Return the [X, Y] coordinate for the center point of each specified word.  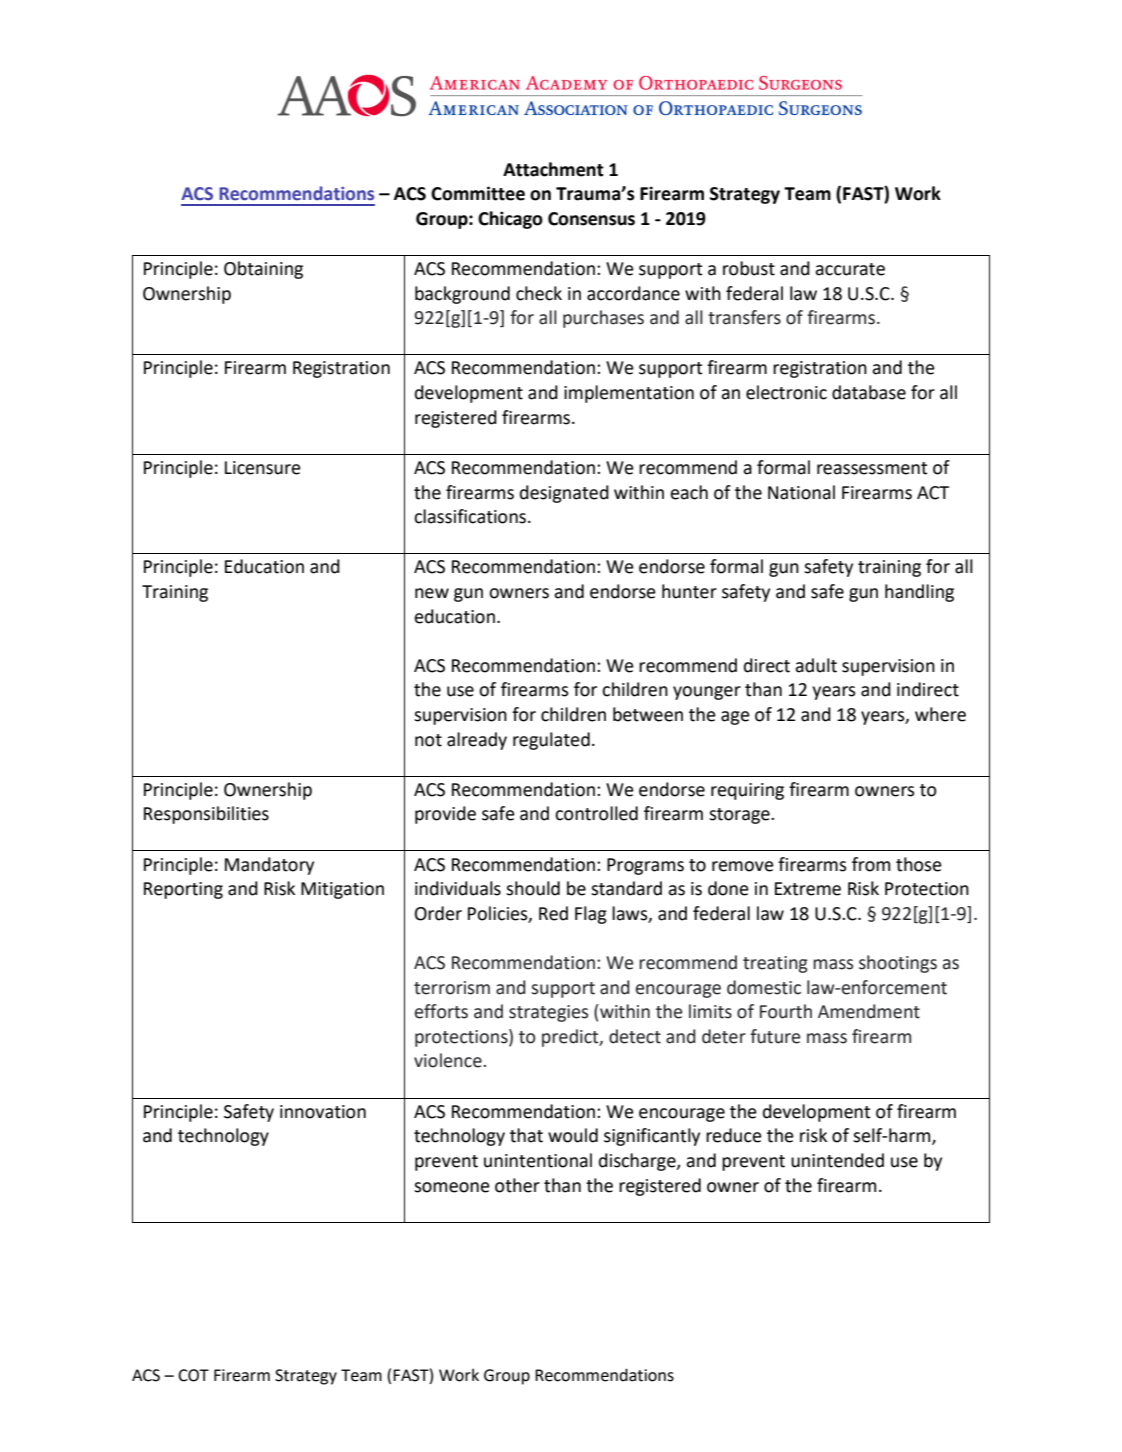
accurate [850, 269]
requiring [747, 791]
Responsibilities [206, 815]
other [517, 1185]
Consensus [591, 219]
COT [193, 1375]
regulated [551, 741]
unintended [837, 1160]
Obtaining [263, 270]
